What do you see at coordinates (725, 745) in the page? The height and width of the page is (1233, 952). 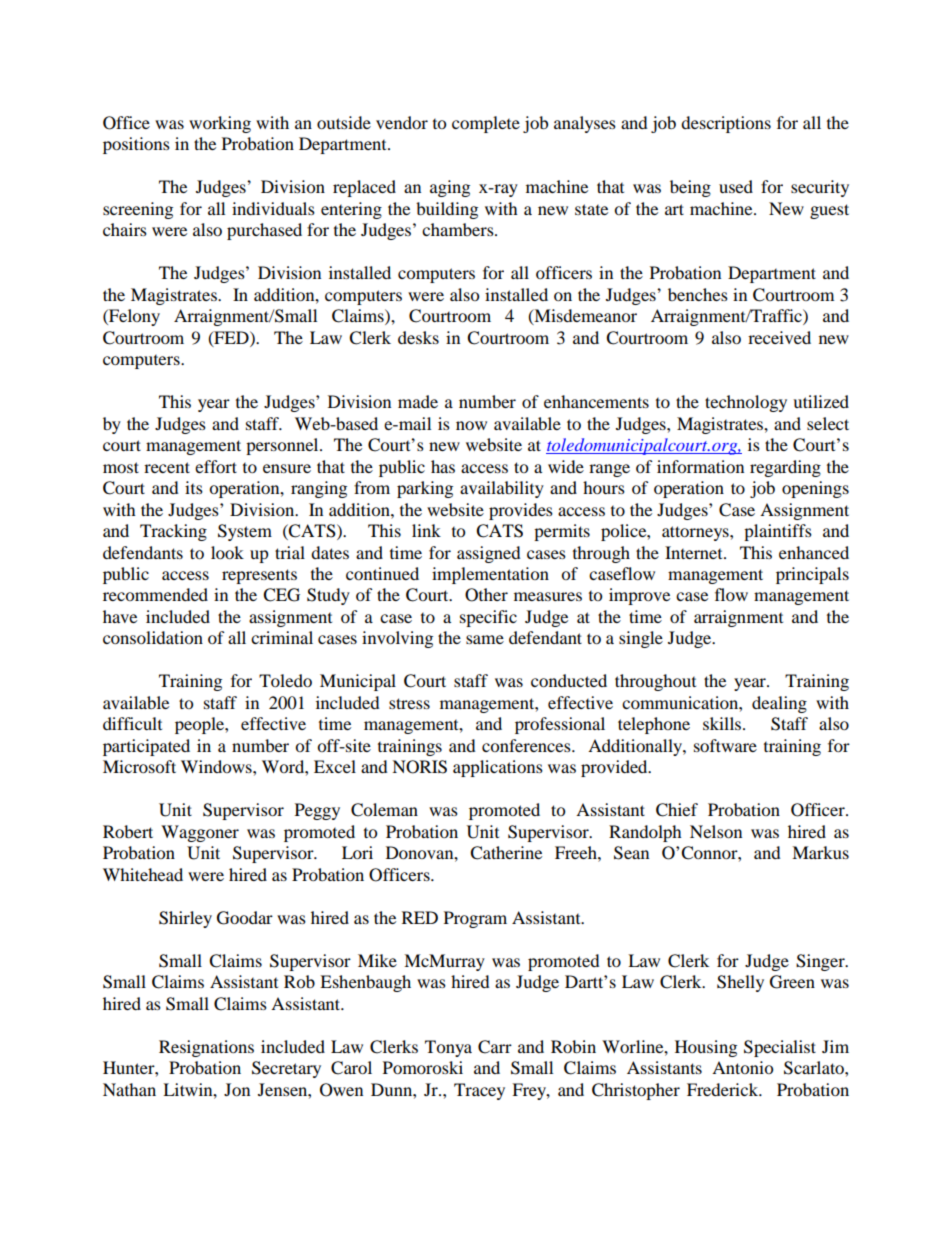 I see `software` at bounding box center [725, 745].
